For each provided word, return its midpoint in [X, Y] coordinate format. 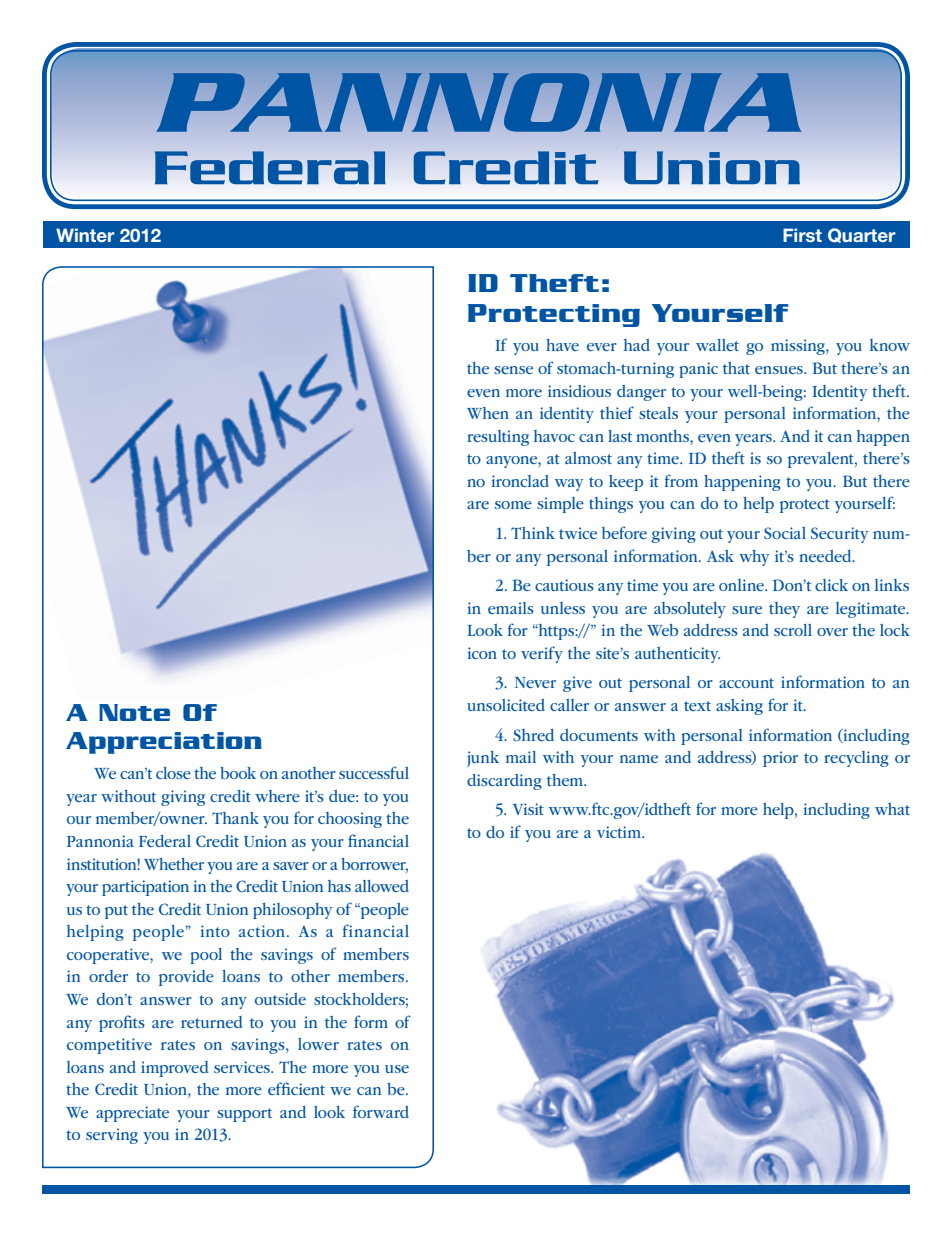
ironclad [520, 481]
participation [145, 888]
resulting [498, 438]
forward [381, 1111]
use [397, 1069]
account [746, 683]
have [562, 345]
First [802, 235]
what [892, 809]
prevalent [822, 460]
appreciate [132, 1114]
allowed [382, 886]
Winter [85, 235]
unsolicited [506, 705]
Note [134, 712]
